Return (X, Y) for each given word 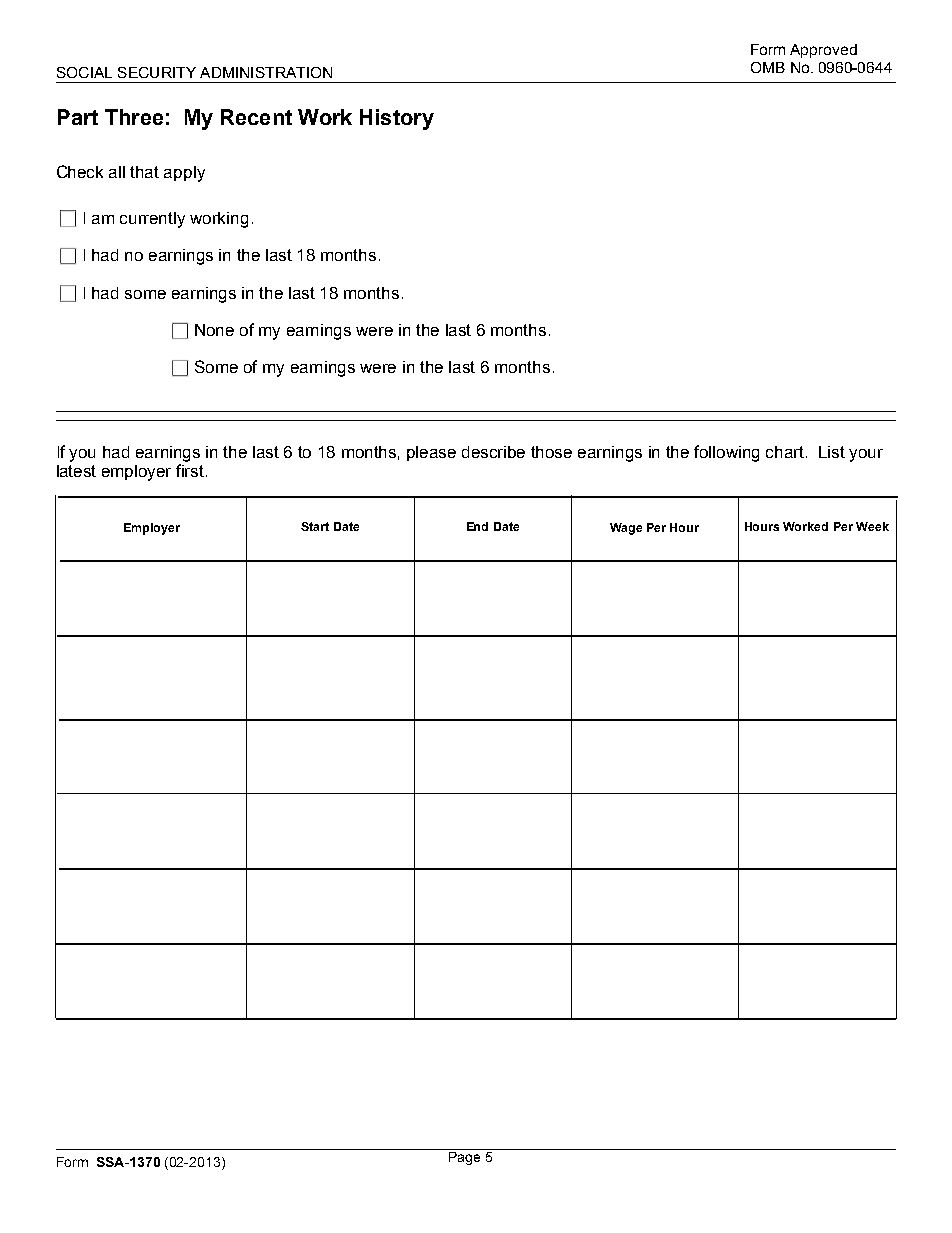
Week (872, 526)
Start (315, 526)
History (397, 119)
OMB (768, 67)
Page (464, 1158)
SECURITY (157, 72)
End (477, 526)
